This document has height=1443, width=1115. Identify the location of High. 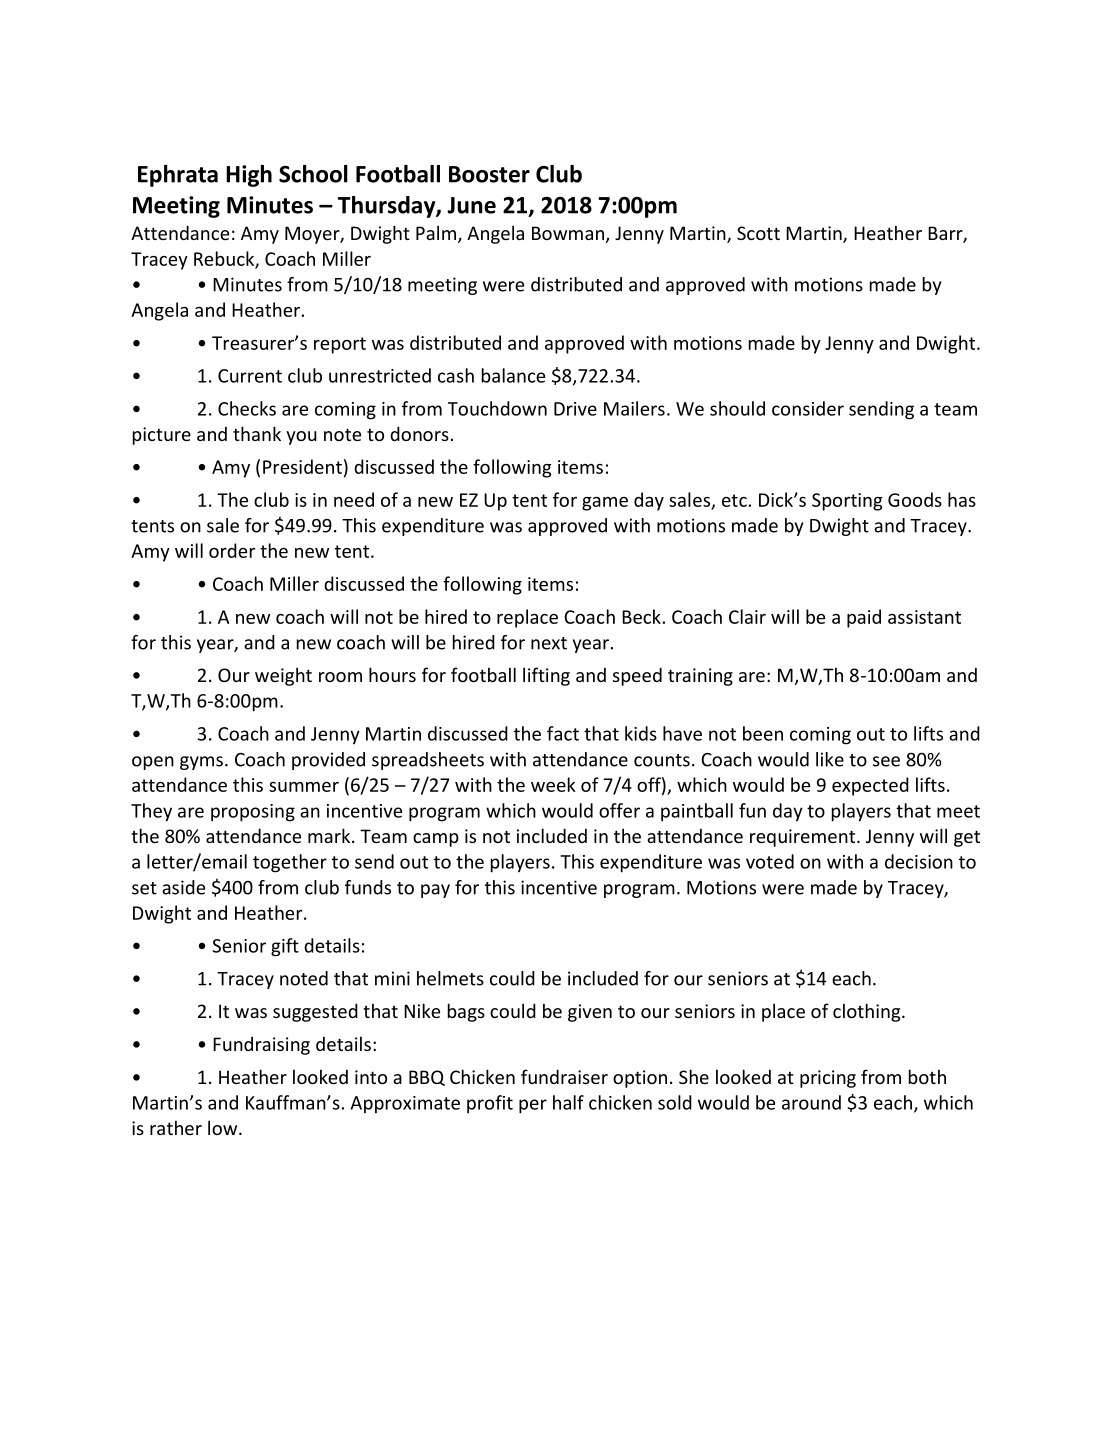
(249, 176).
